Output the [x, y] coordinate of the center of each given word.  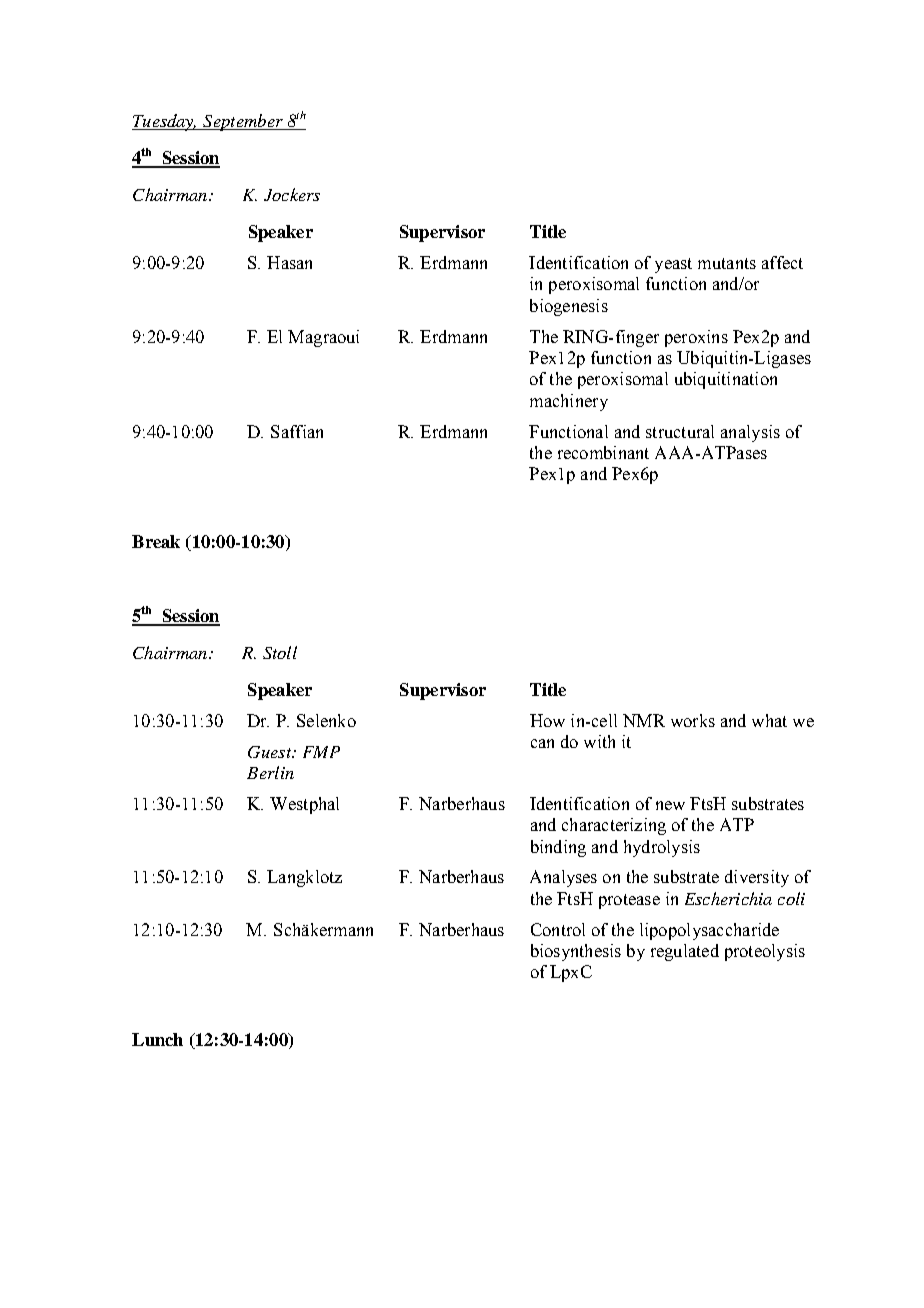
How [547, 720]
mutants [727, 263]
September [243, 122]
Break [156, 541]
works [693, 720]
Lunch [157, 1039]
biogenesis [569, 307]
